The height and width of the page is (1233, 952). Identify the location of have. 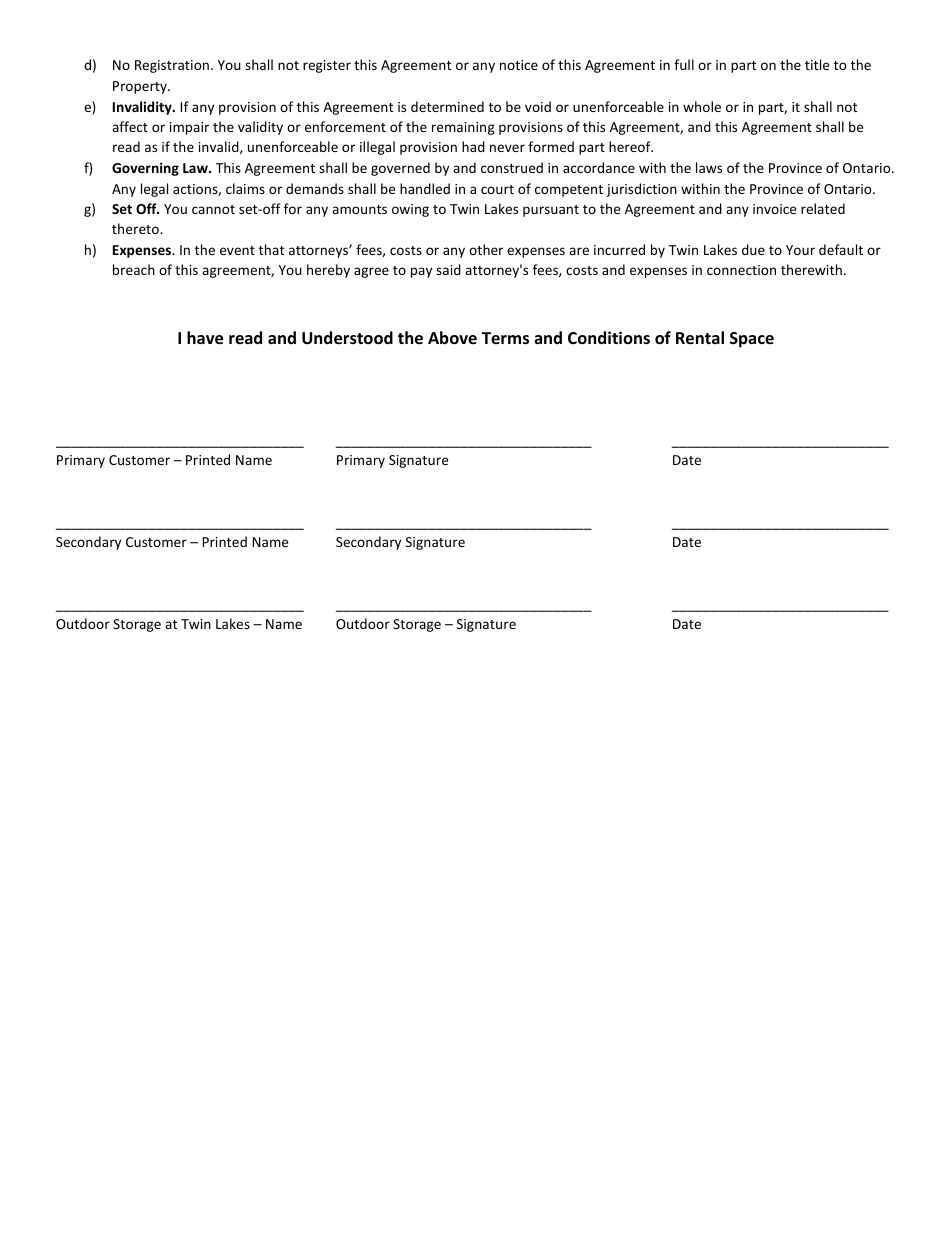
(205, 338).
